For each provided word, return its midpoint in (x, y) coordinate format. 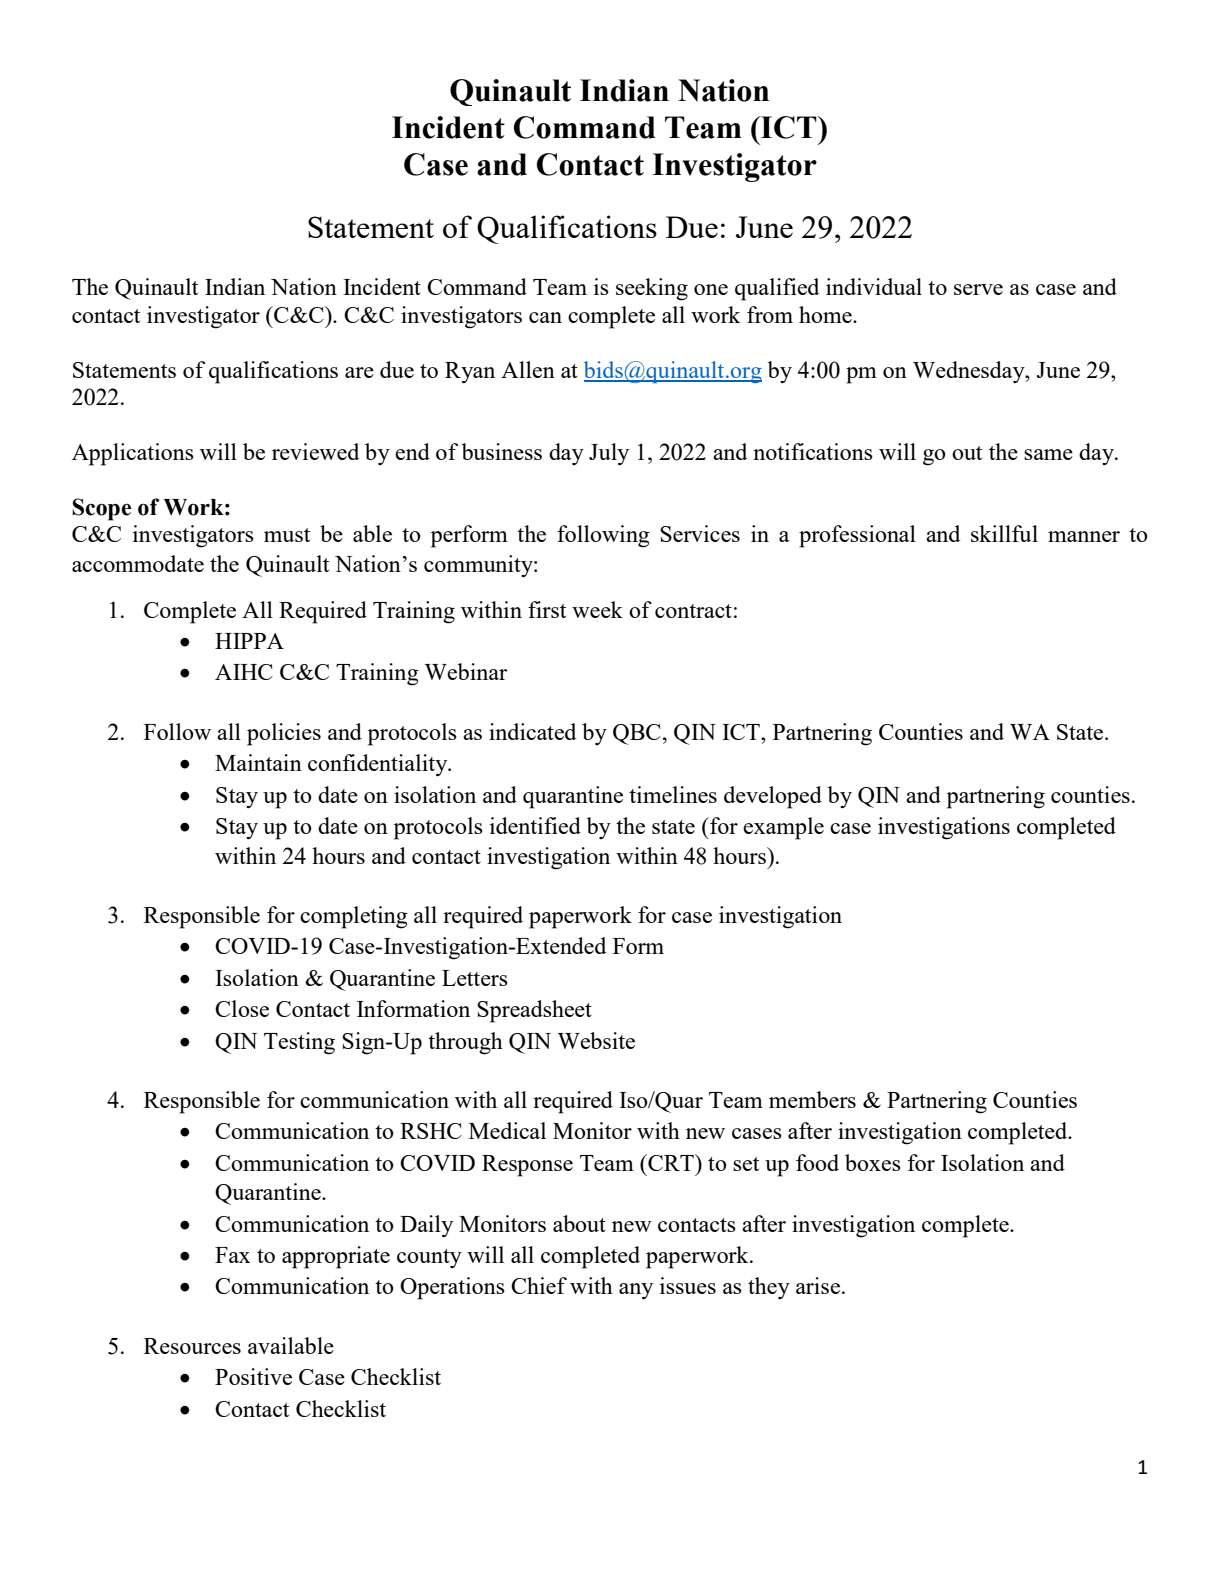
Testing (299, 1043)
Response (527, 1166)
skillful (1004, 533)
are (359, 372)
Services (700, 533)
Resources (192, 1346)
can (545, 317)
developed (773, 797)
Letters (475, 978)
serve (978, 289)
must (287, 535)
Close (242, 1008)
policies (284, 734)
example (783, 828)
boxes (873, 1162)
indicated (532, 731)
